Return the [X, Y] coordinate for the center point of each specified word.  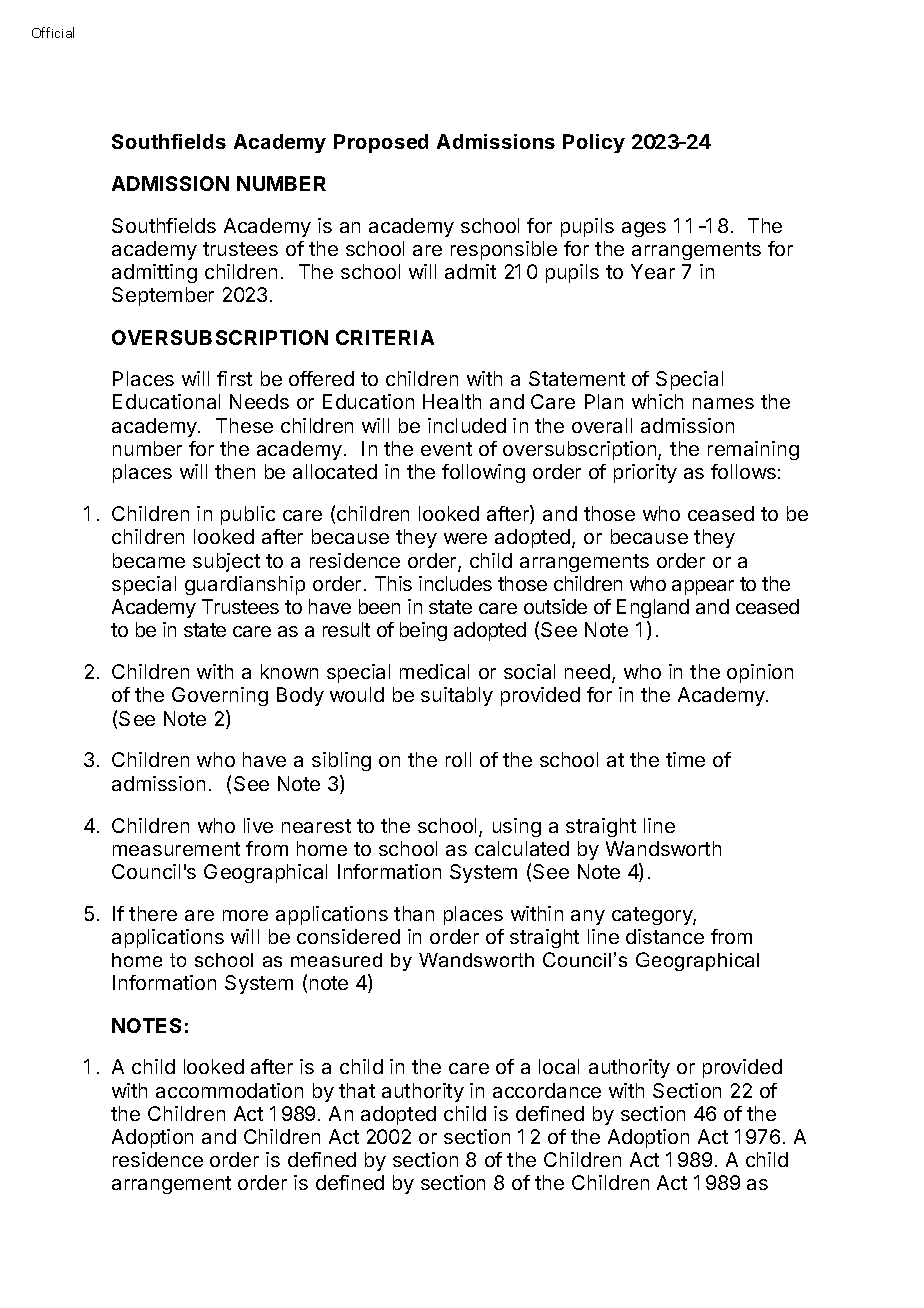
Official [53, 32]
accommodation [229, 1090]
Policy [594, 143]
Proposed [381, 143]
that [357, 1090]
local [559, 1066]
